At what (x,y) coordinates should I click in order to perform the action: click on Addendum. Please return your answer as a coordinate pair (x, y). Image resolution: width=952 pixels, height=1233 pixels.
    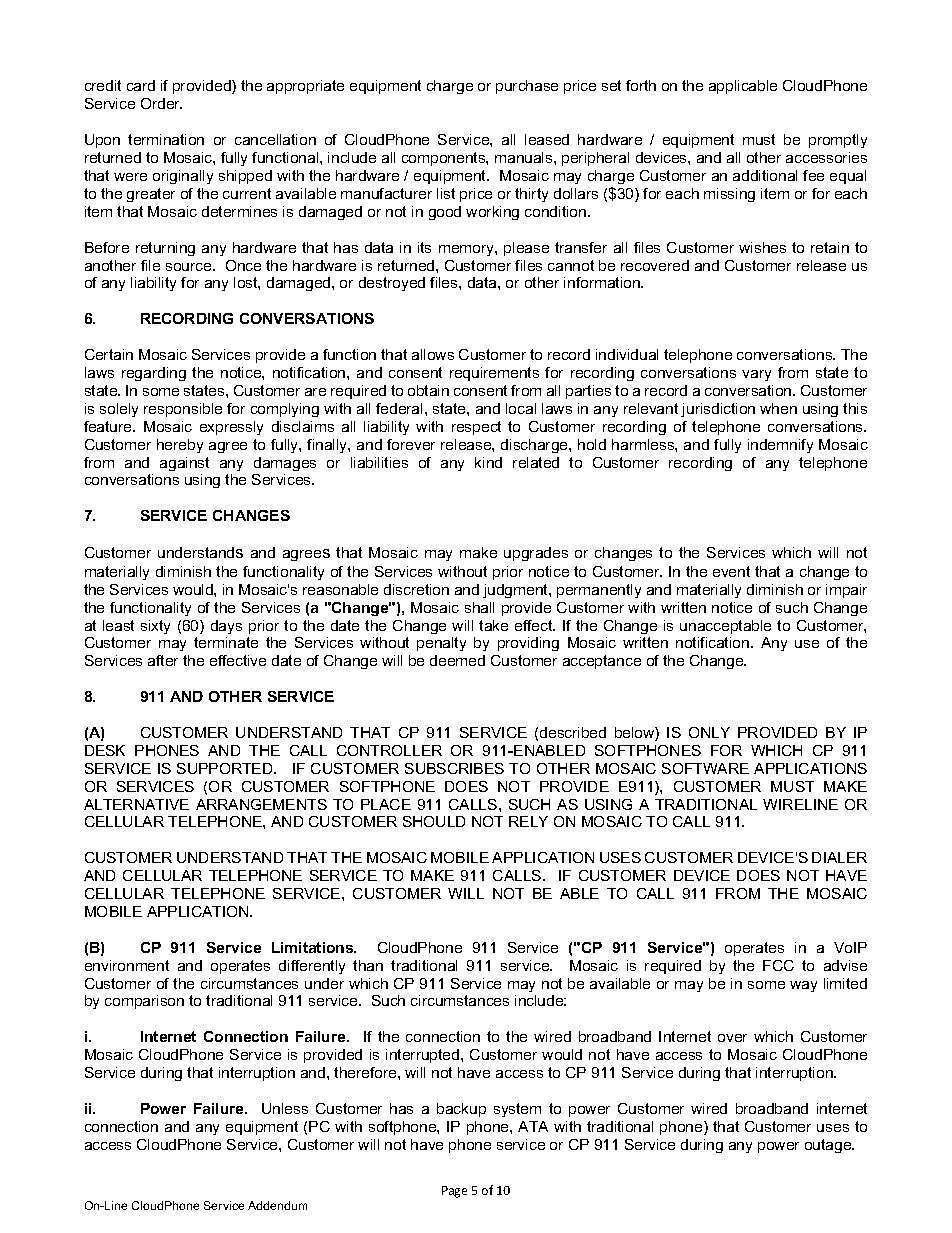
    Looking at the image, I should click on (277, 1205).
